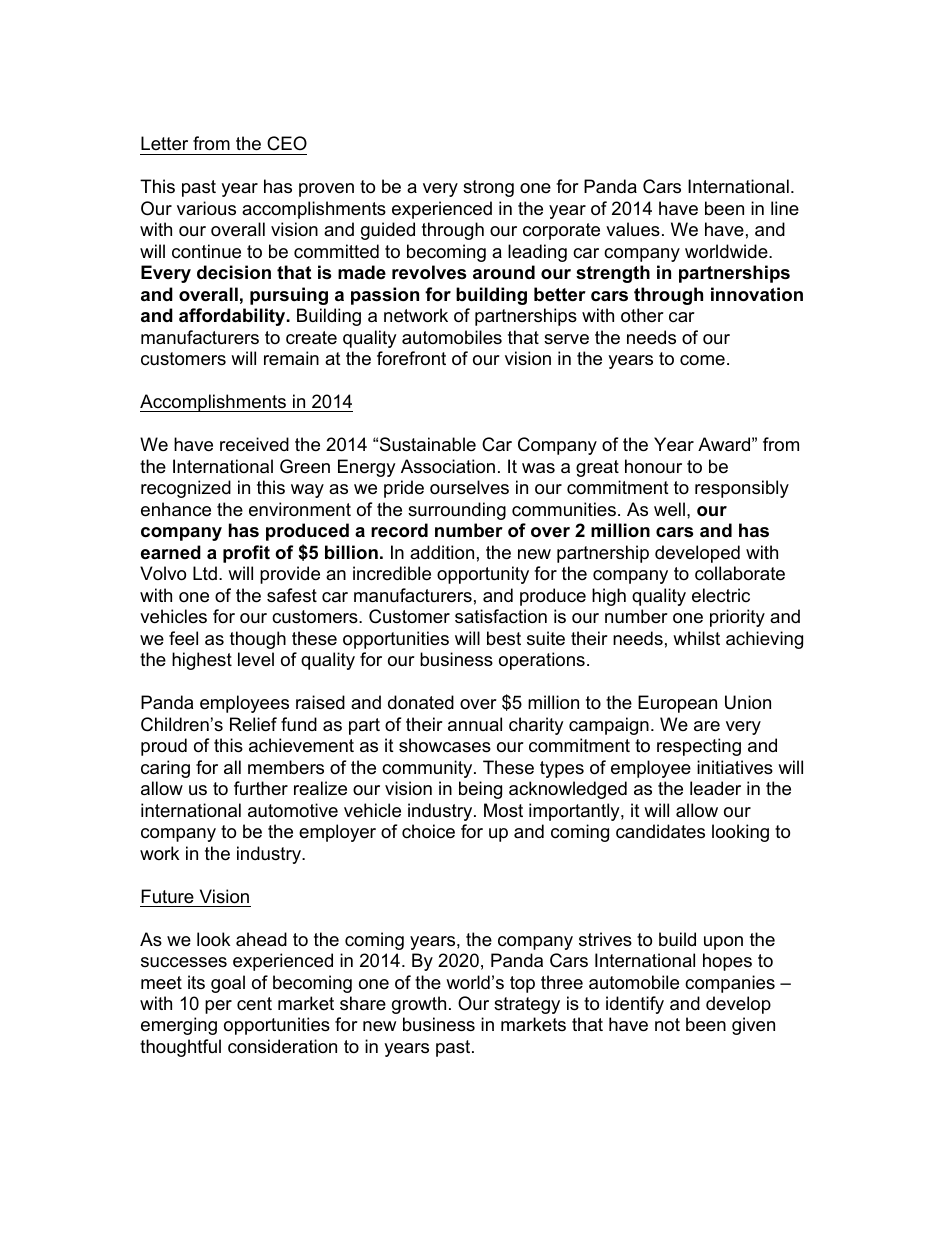  Describe the element at coordinates (254, 1003) in the screenshot. I see `cent` at that location.
